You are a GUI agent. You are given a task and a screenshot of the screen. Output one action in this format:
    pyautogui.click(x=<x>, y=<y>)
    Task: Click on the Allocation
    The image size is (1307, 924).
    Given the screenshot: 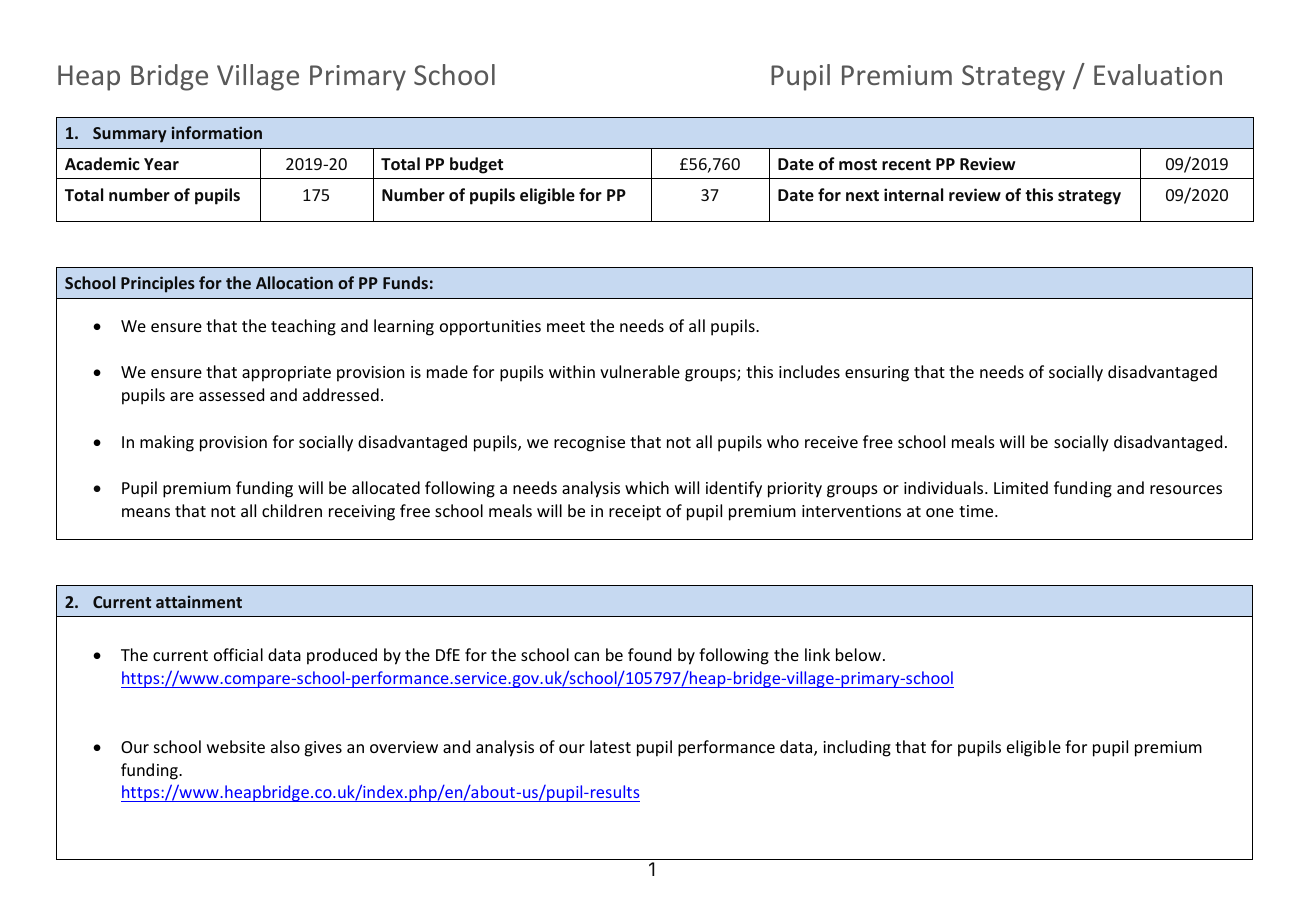 What is the action you would take?
    pyautogui.click(x=294, y=282)
